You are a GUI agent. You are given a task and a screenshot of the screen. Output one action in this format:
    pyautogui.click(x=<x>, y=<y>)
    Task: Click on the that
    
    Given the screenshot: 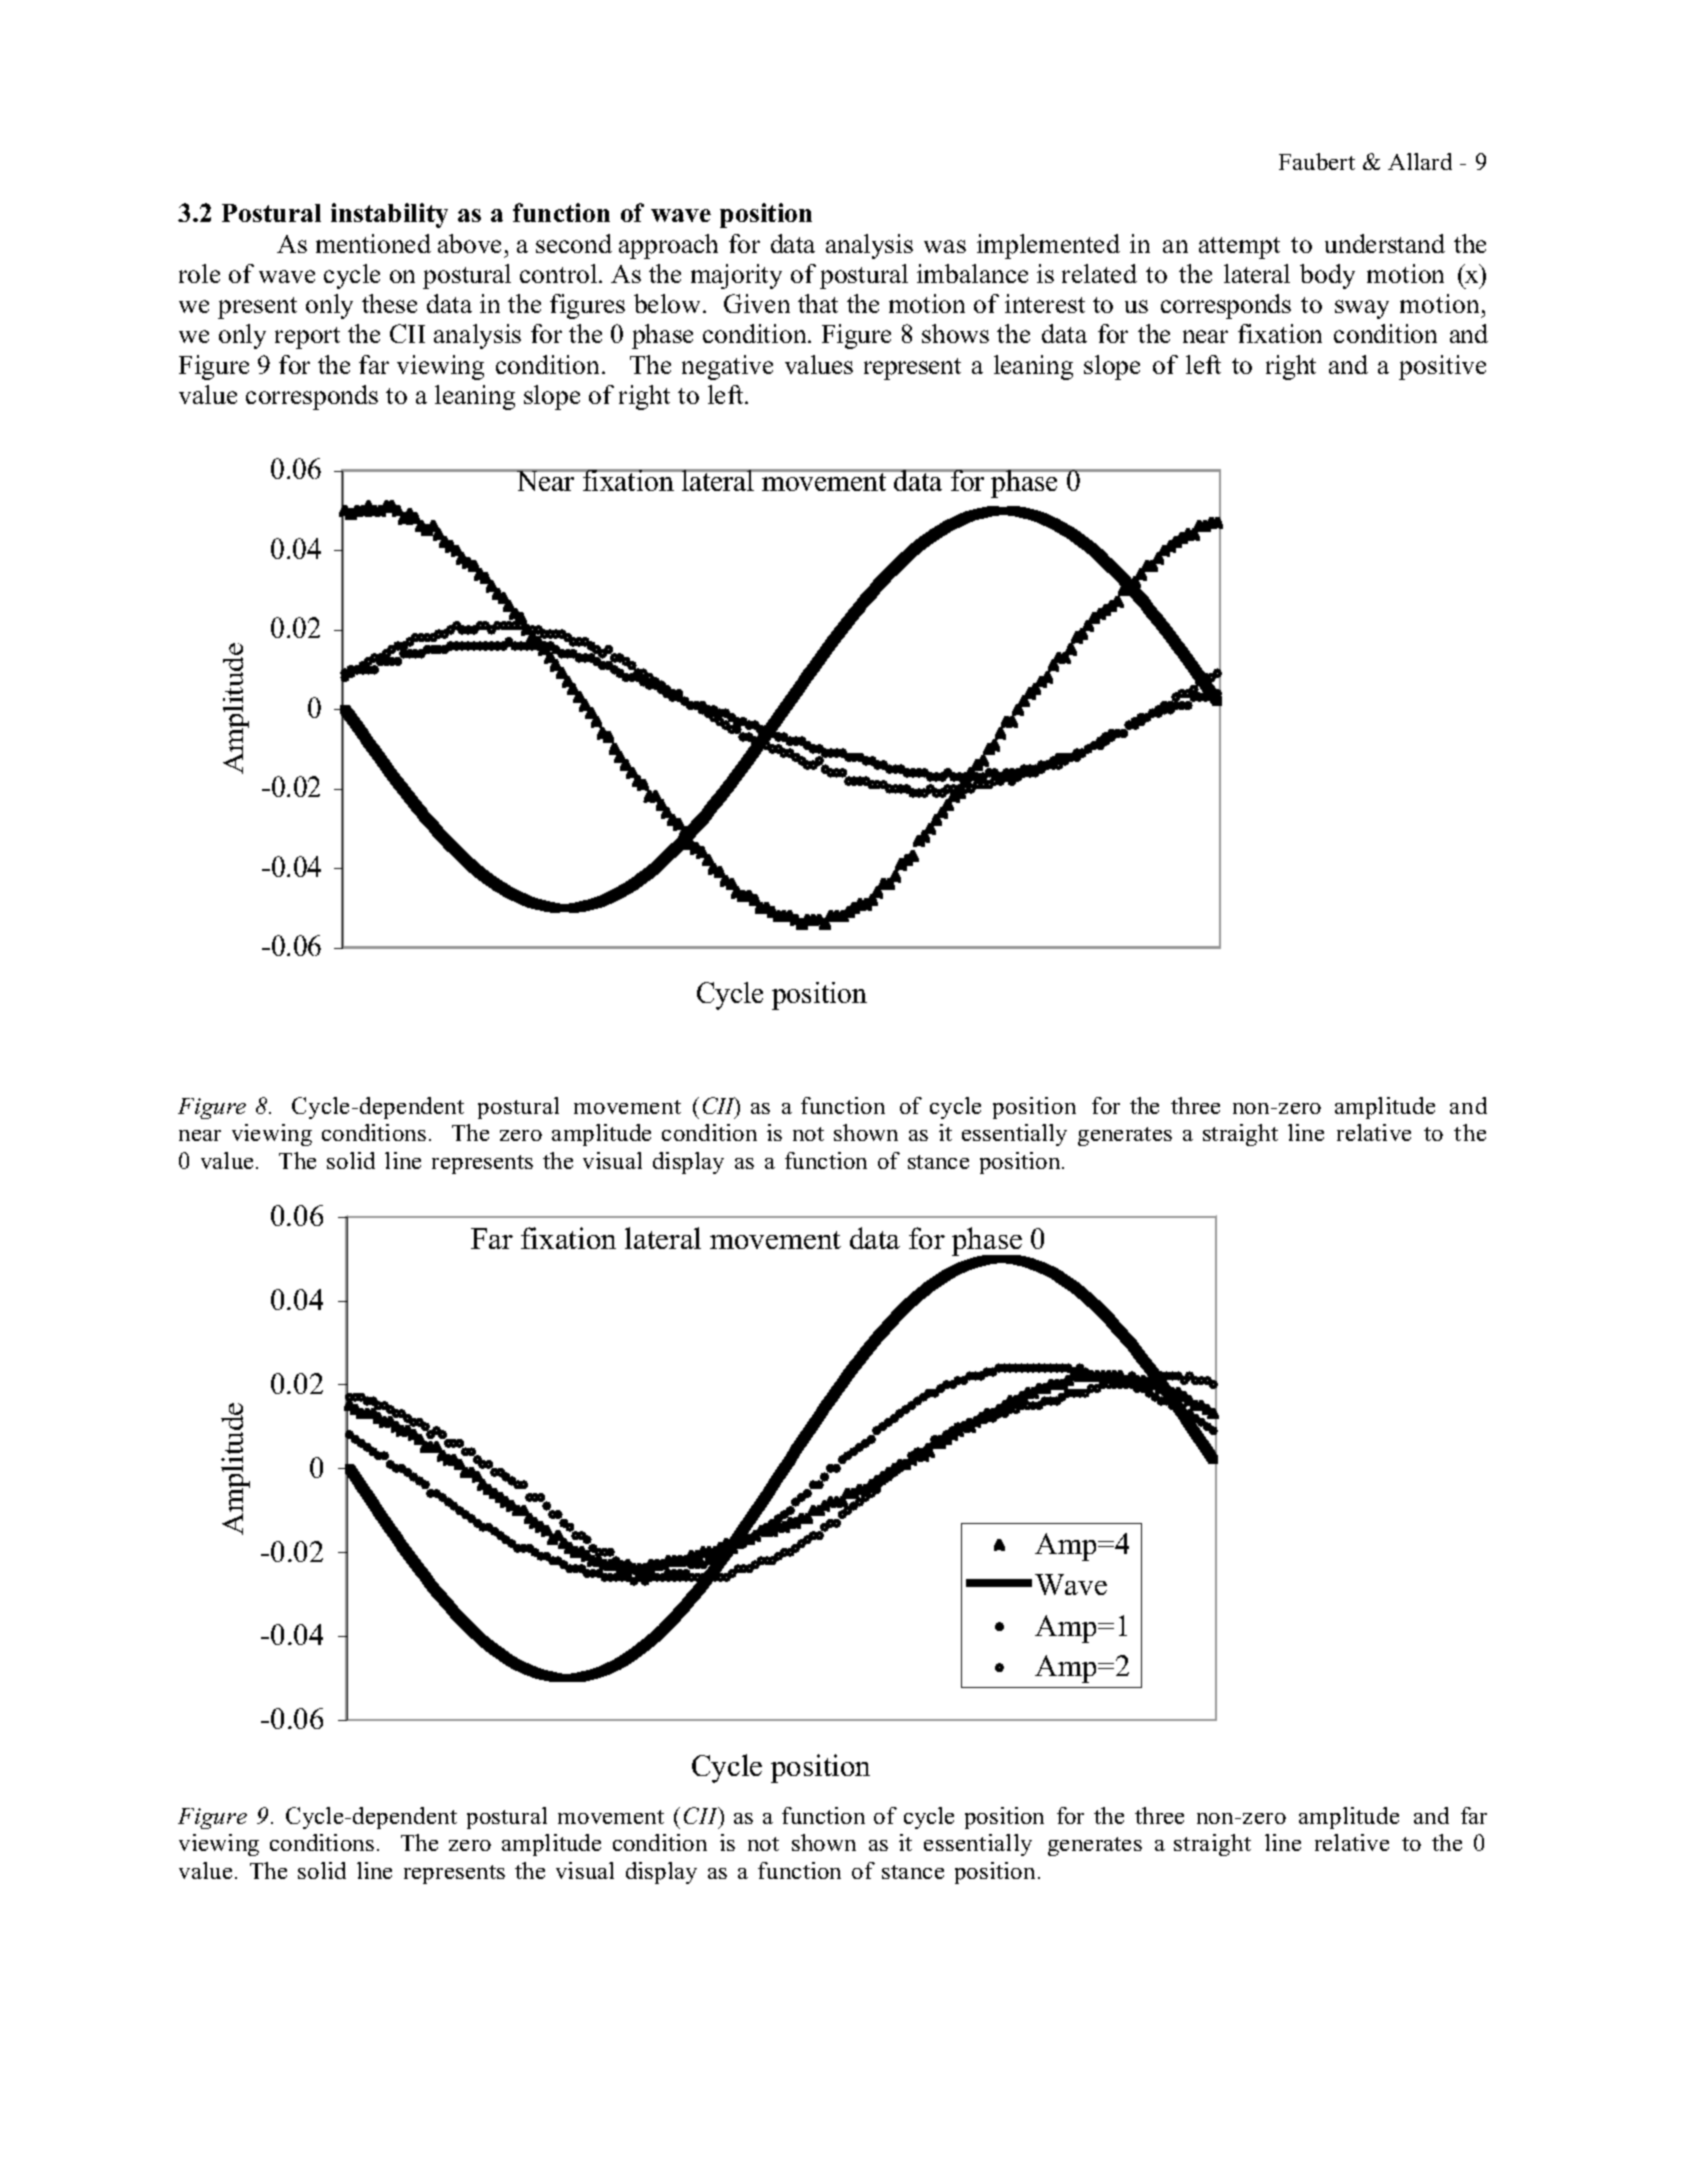 What is the action you would take?
    pyautogui.click(x=818, y=303)
